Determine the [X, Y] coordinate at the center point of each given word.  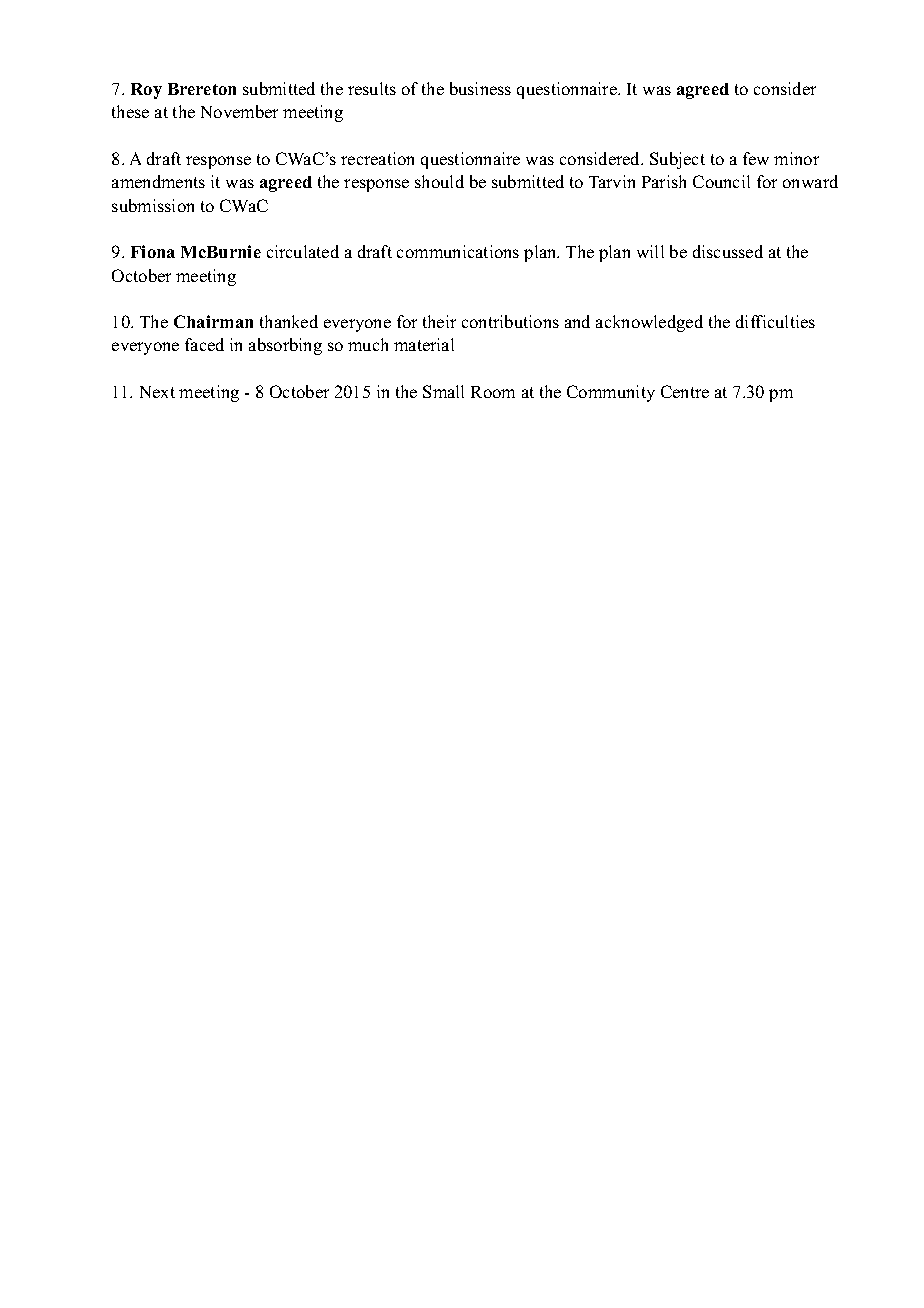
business [480, 88]
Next [157, 392]
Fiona [153, 251]
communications [458, 251]
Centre [685, 391]
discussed [728, 251]
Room [493, 392]
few [756, 158]
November [239, 111]
